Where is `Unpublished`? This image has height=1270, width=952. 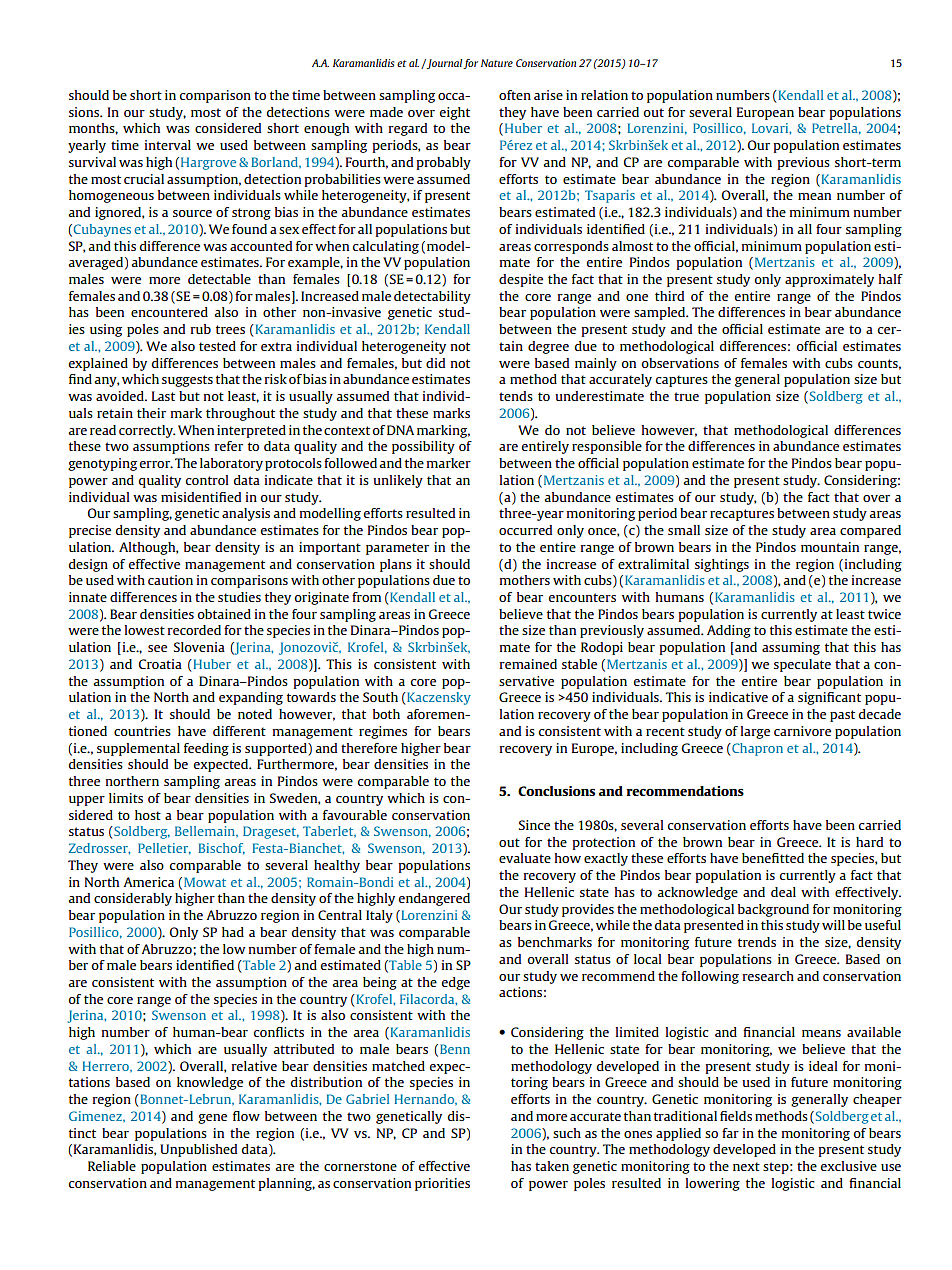 Unpublished is located at coordinates (198, 1150).
